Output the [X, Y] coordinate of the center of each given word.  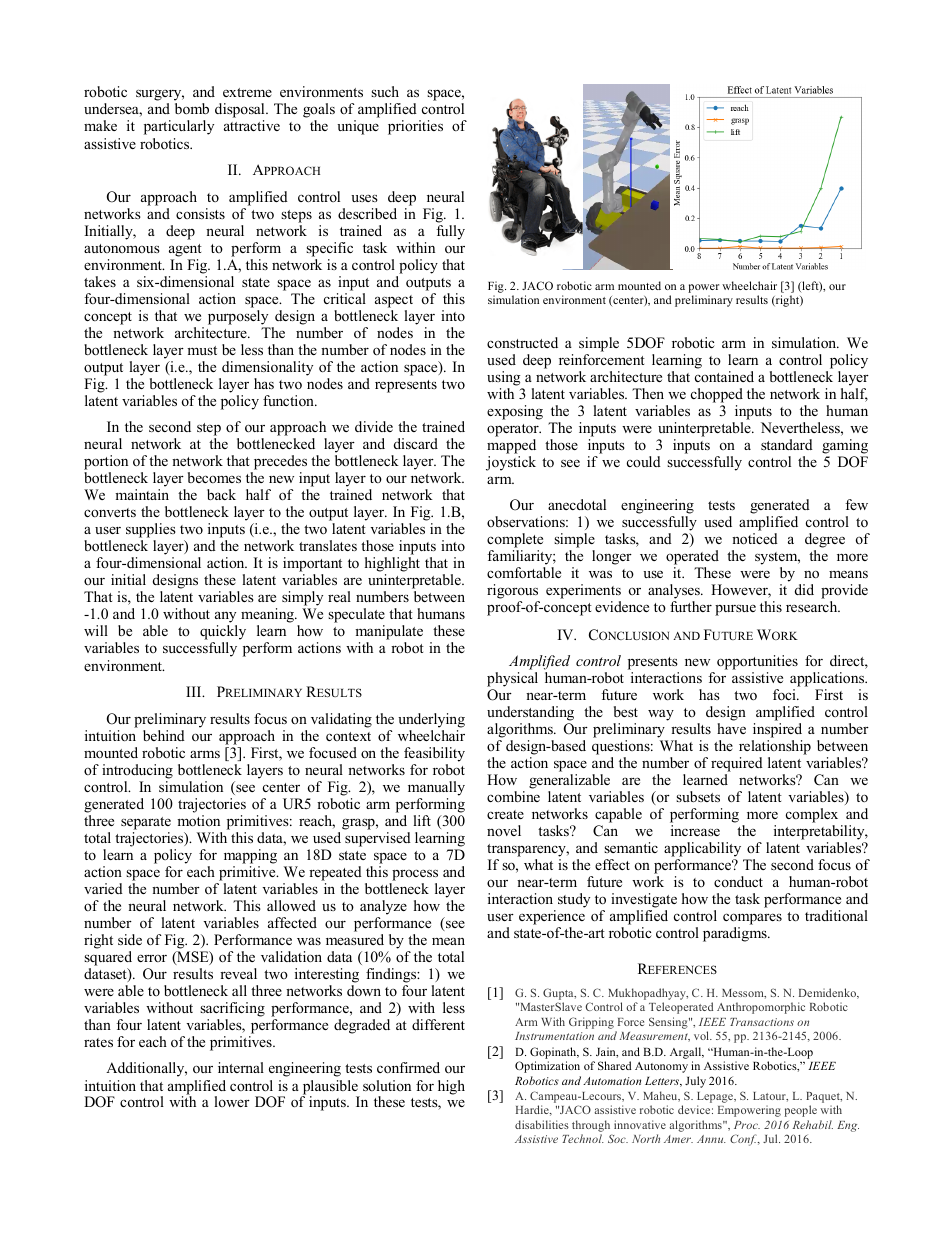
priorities [415, 127]
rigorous [512, 591]
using [503, 378]
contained [724, 376]
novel [504, 830]
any [226, 618]
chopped [717, 395]
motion [198, 820]
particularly [179, 127]
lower [232, 1101]
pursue [735, 610]
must [202, 350]
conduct [738, 881]
